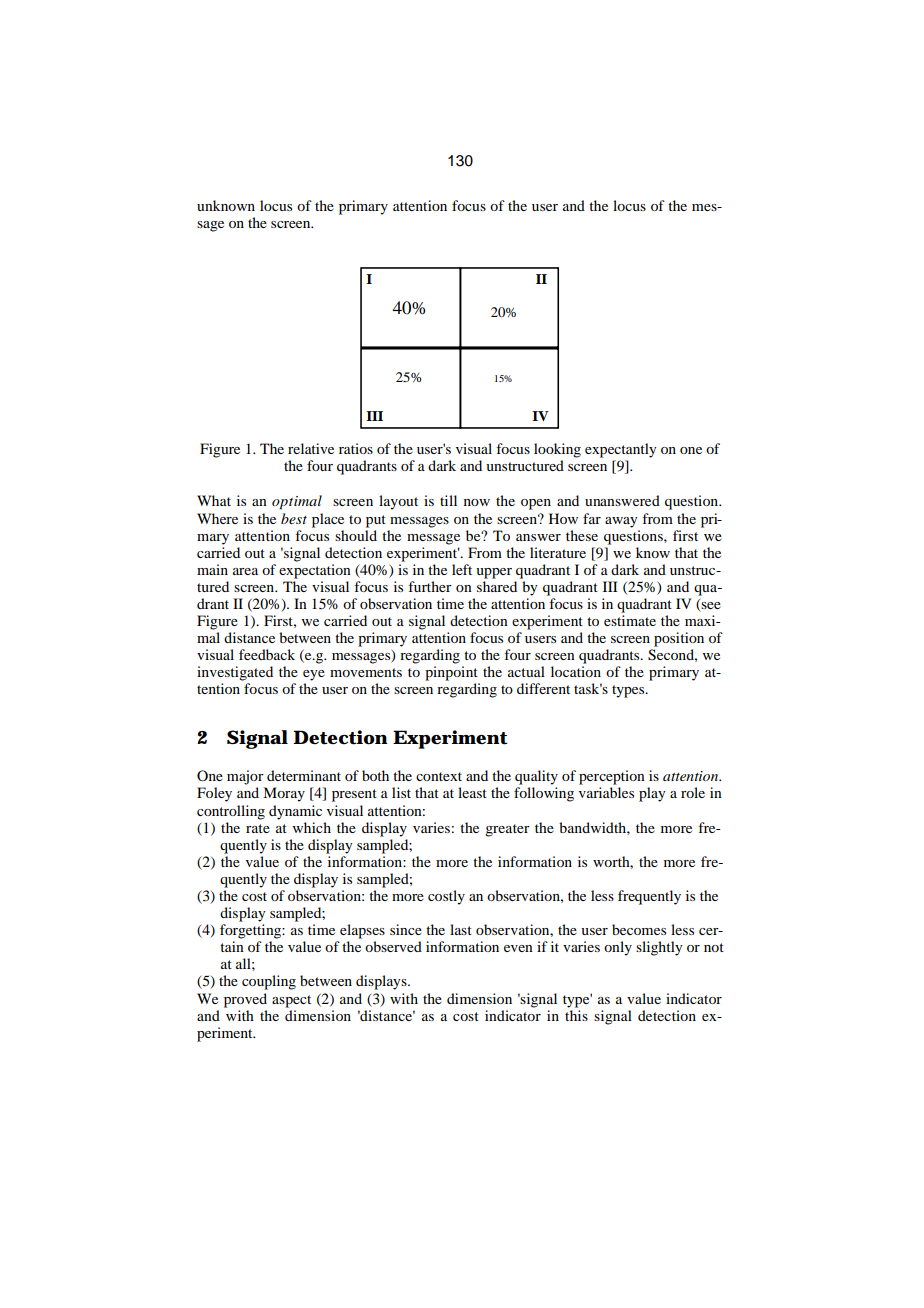  I want to click on aspect, so click(291, 1001).
